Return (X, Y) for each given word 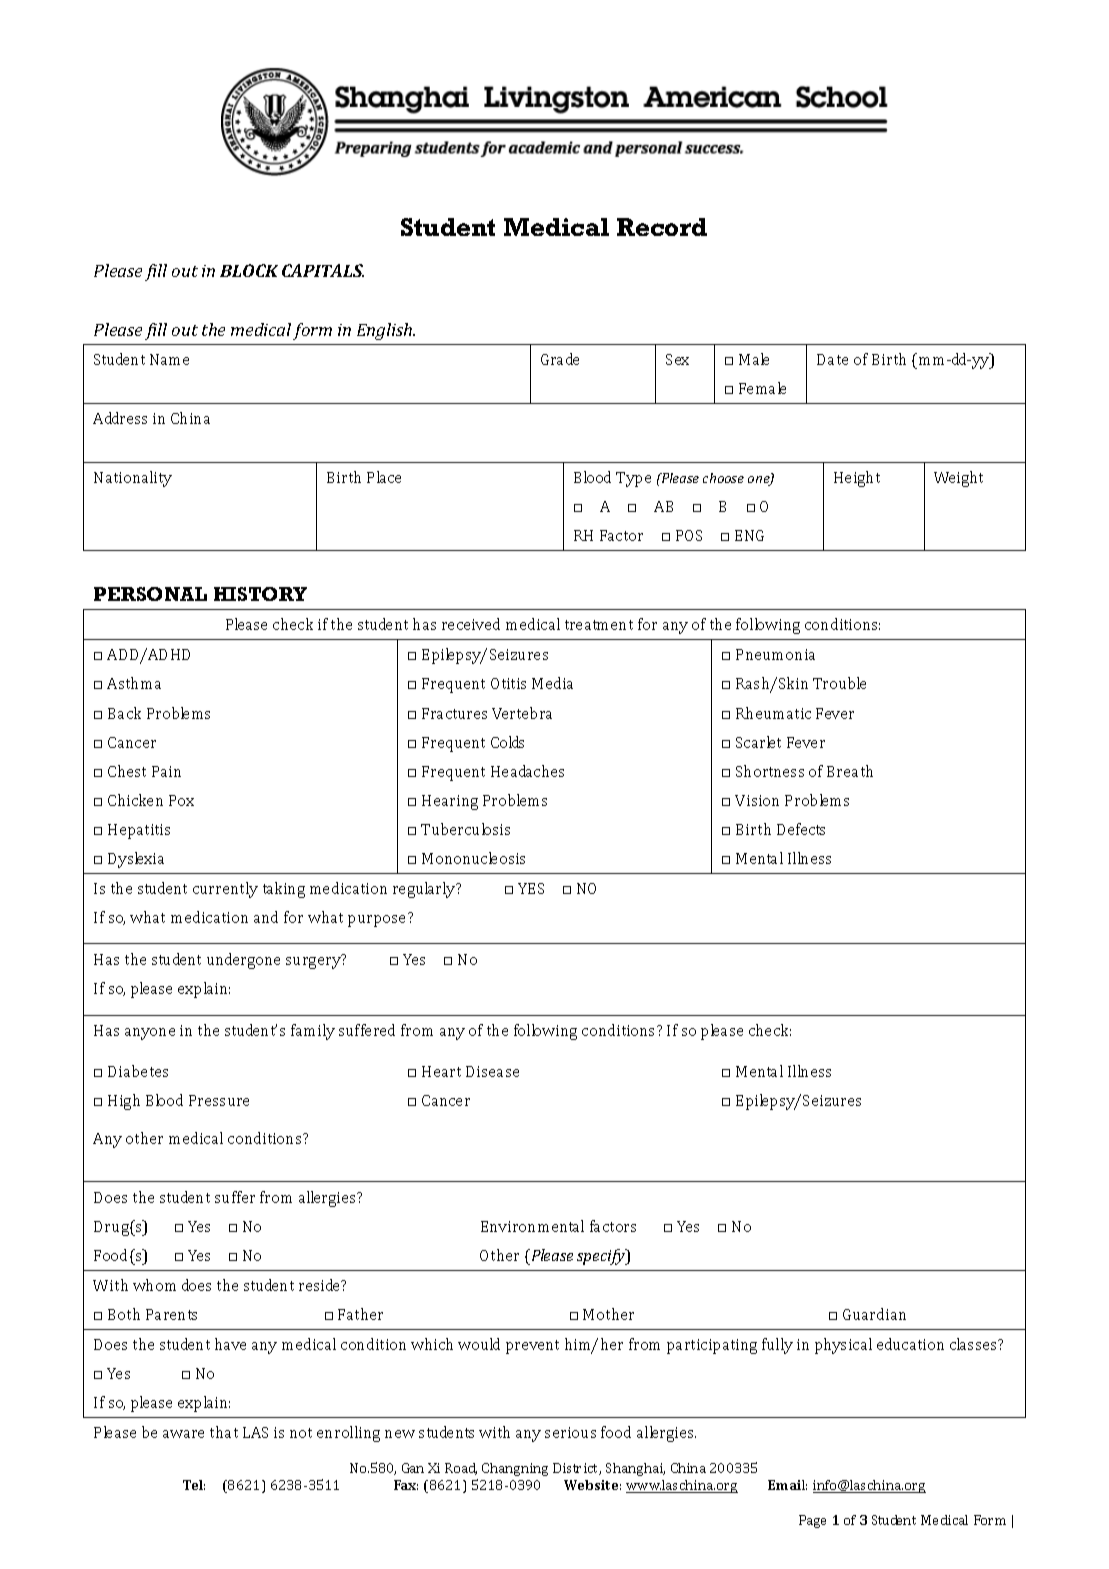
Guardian (874, 1314)
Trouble (839, 683)
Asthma (134, 683)
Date (832, 359)
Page (812, 1521)
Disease (492, 1071)
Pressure (219, 1100)
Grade (560, 359)
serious (570, 1432)
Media (552, 683)
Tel (194, 1485)
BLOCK (249, 270)
